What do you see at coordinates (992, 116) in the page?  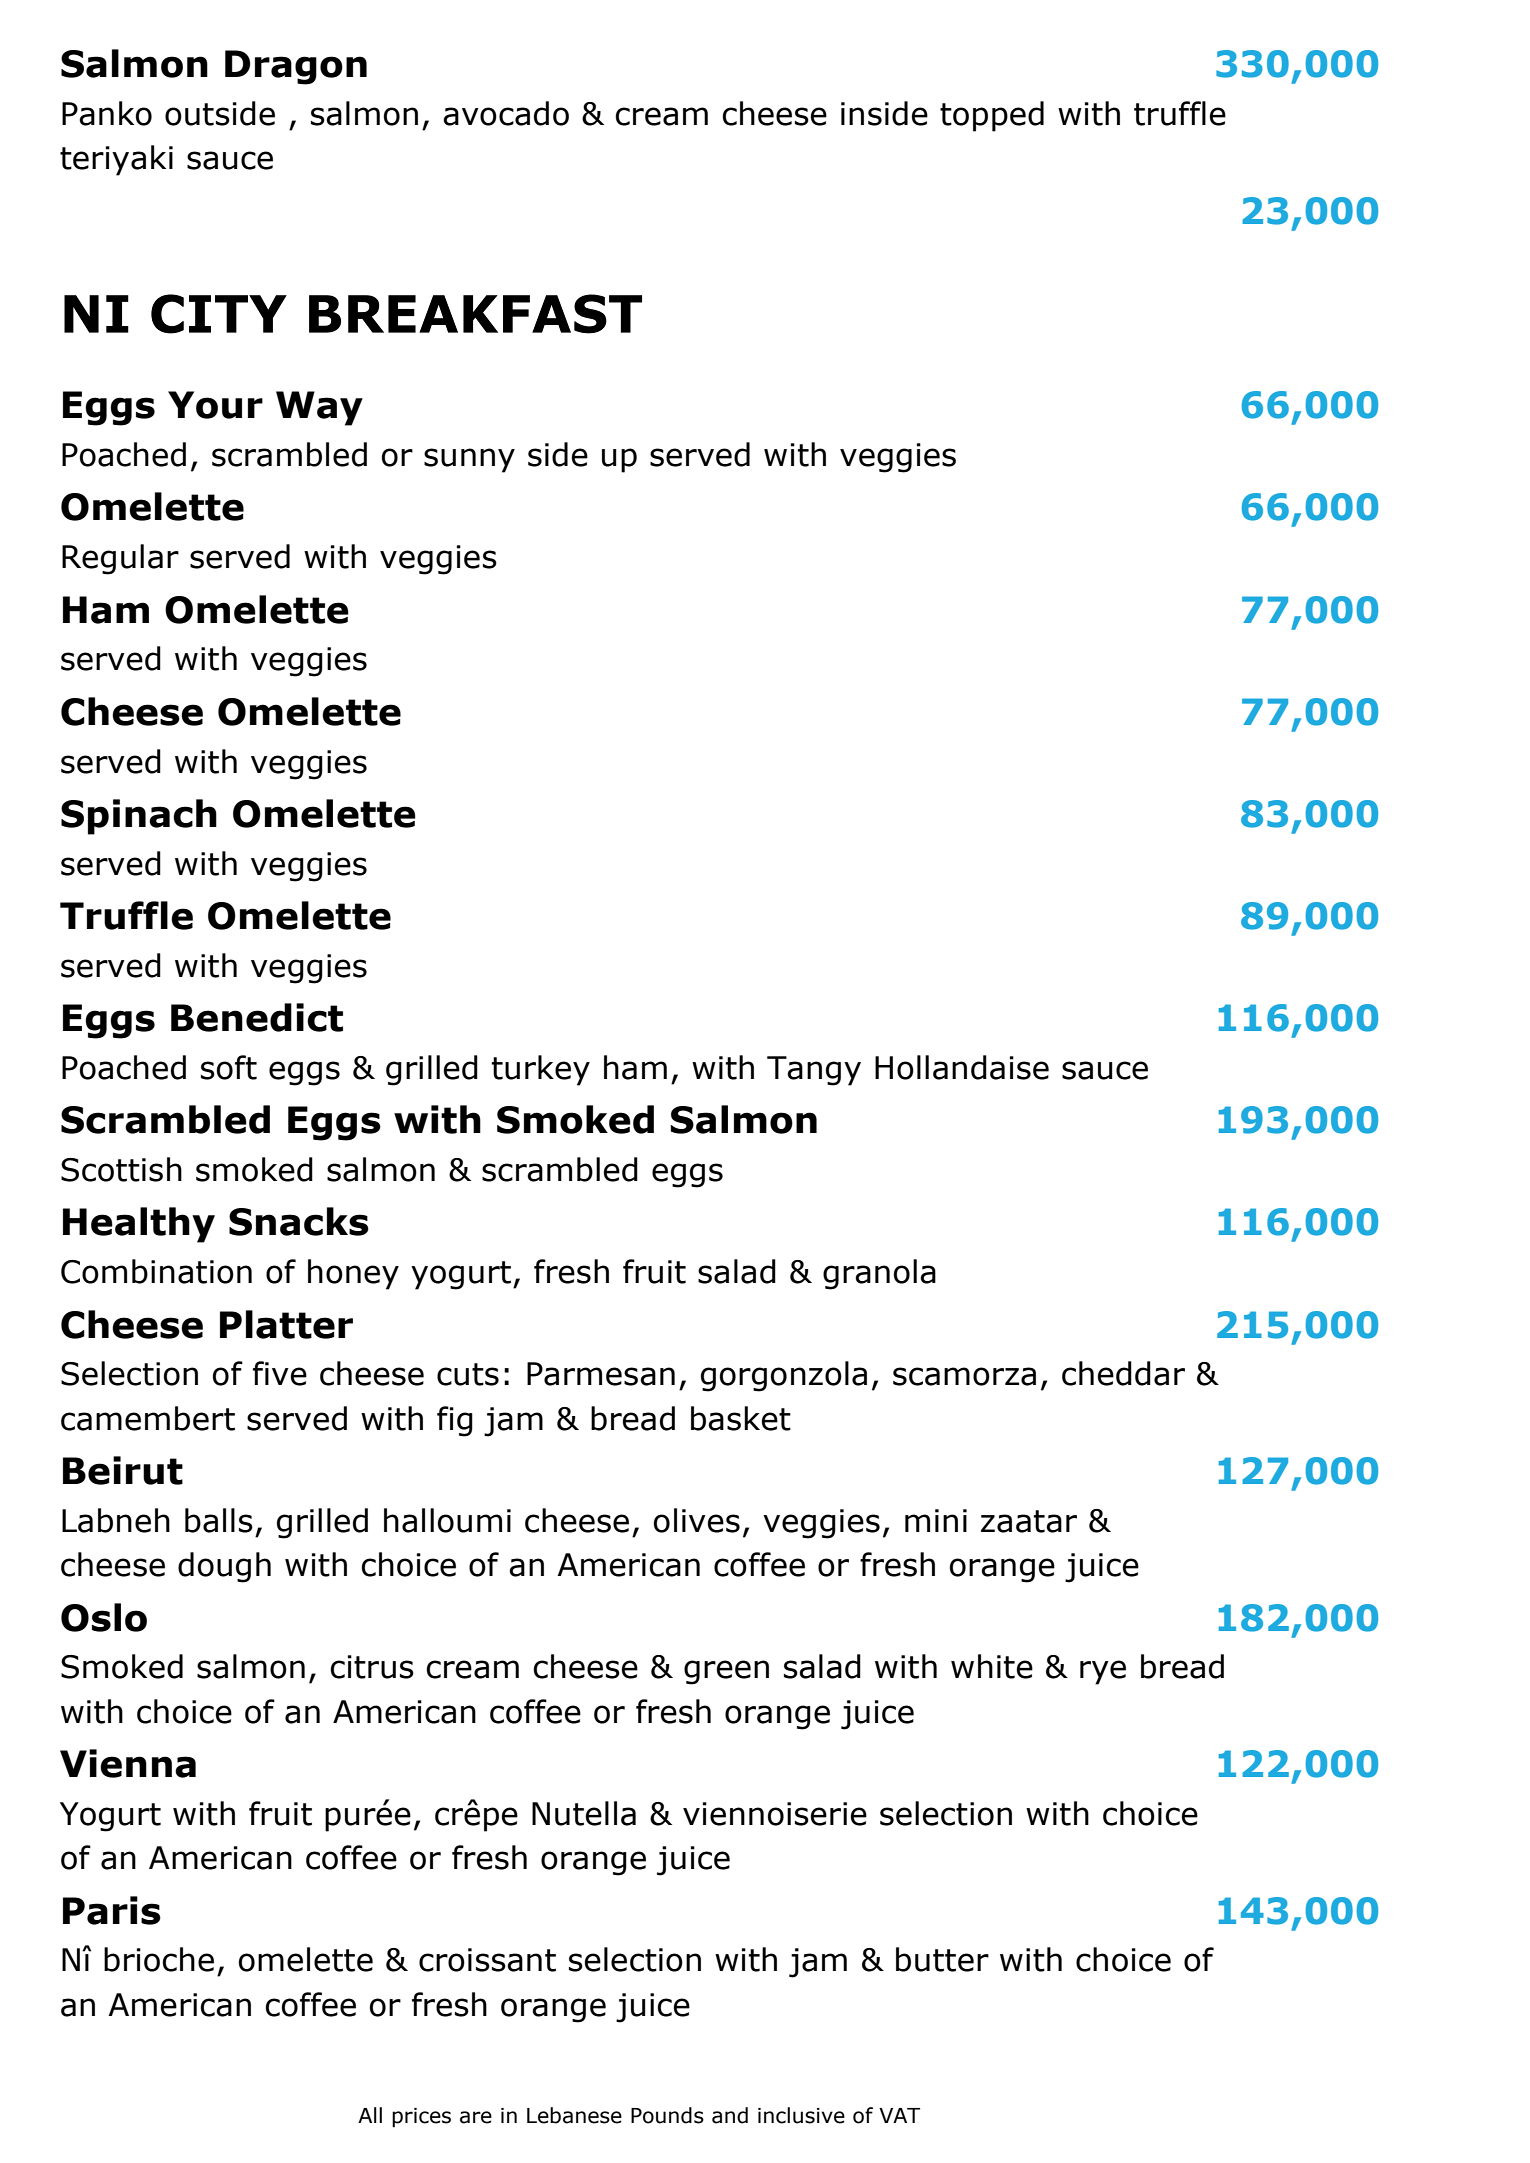 I see `topped` at bounding box center [992, 116].
